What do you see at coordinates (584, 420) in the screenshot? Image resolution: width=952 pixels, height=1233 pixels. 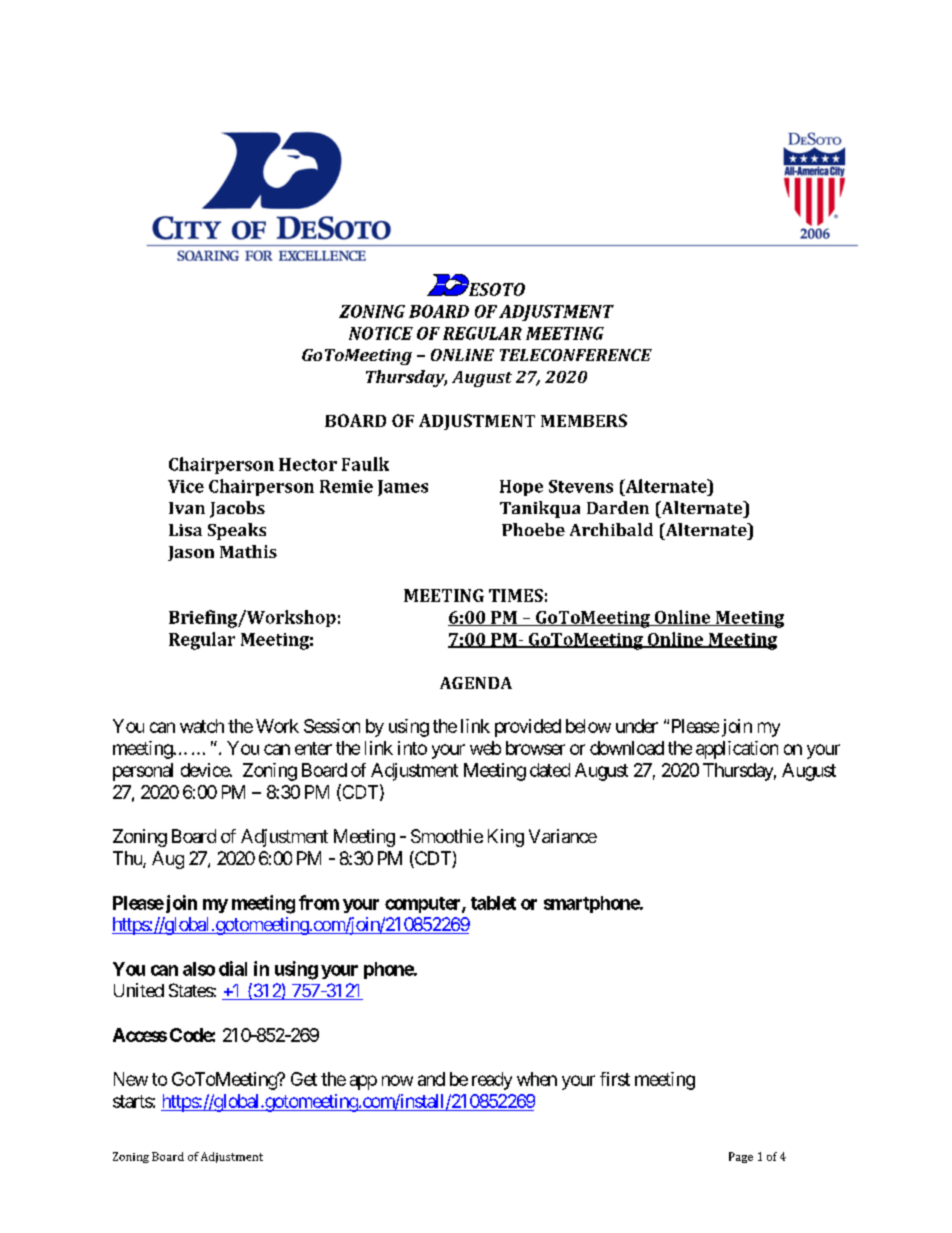 I see `MEMBERS` at bounding box center [584, 420].
